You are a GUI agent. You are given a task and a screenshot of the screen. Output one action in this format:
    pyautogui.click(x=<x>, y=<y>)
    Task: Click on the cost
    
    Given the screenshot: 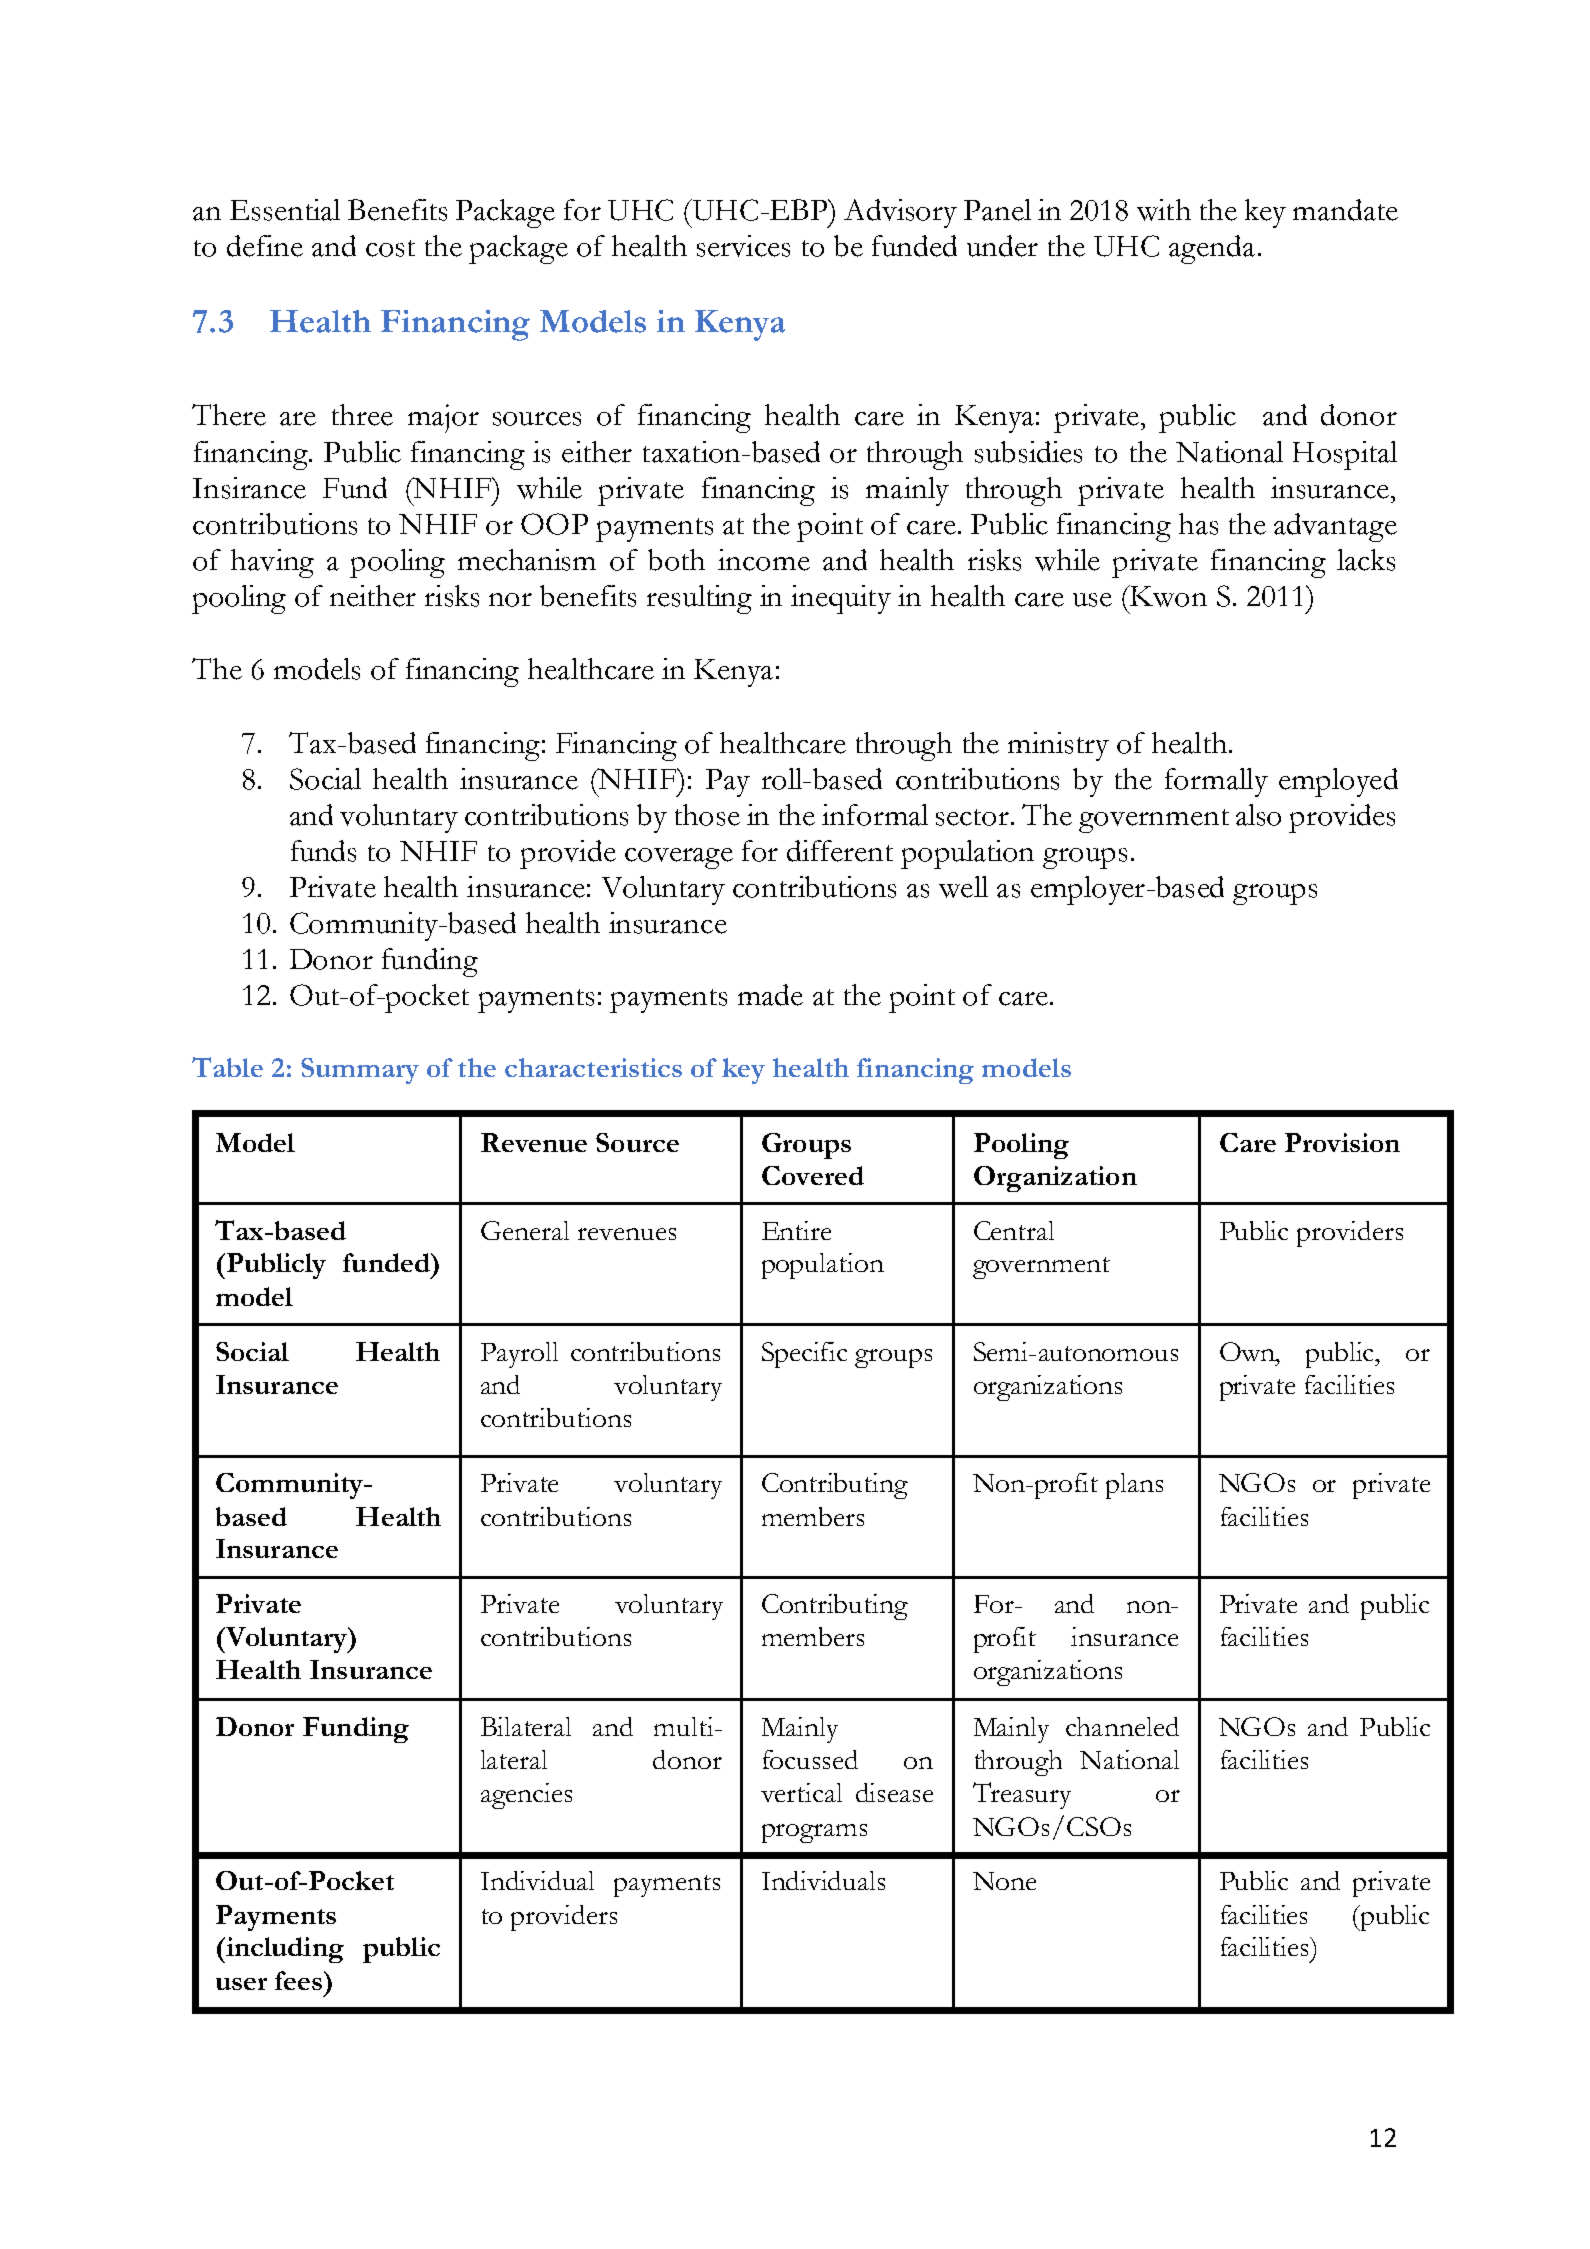 What is the action you would take?
    pyautogui.click(x=390, y=248)
